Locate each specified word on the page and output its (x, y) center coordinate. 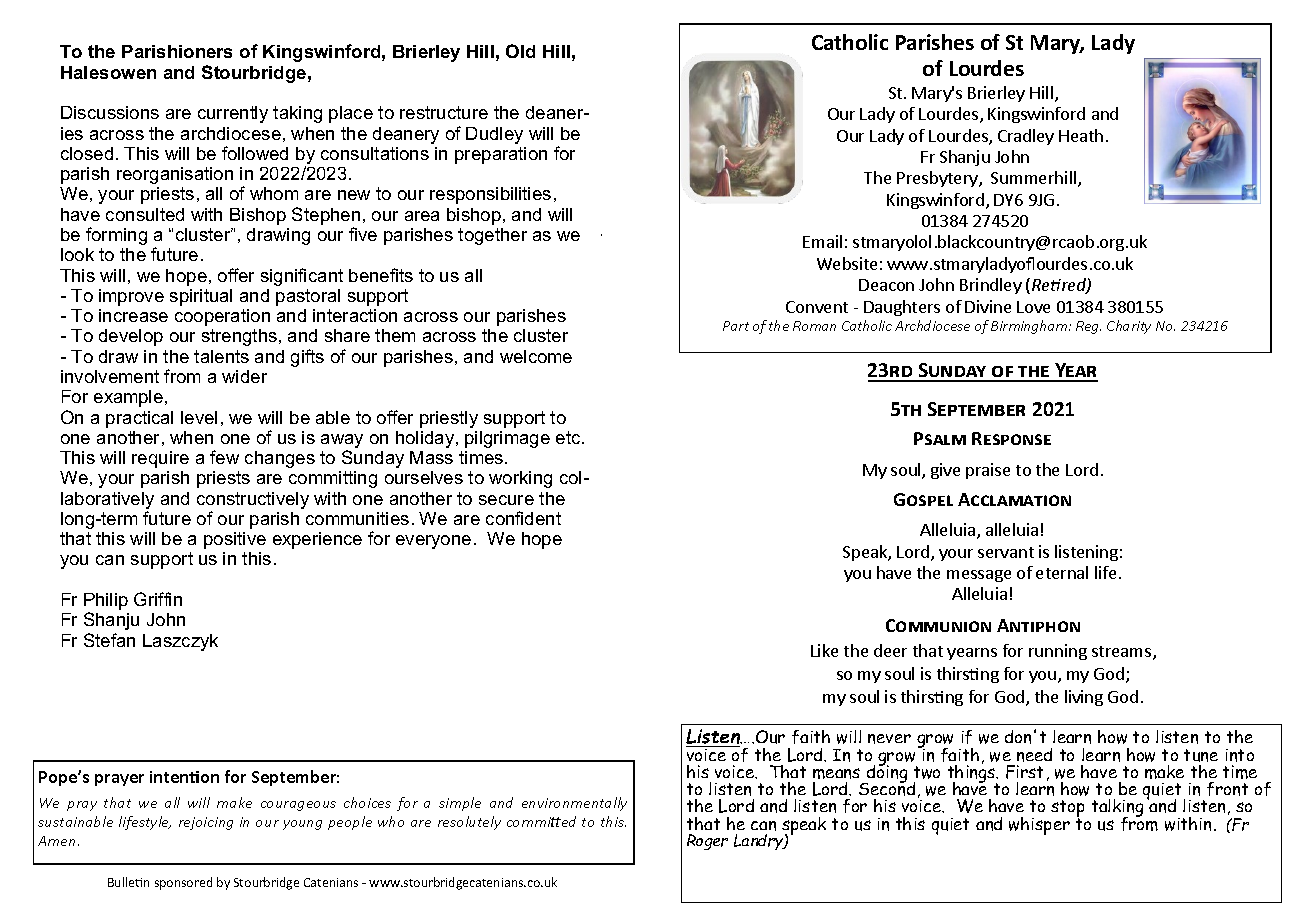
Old (520, 51)
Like (824, 650)
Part (736, 326)
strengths (241, 337)
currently (233, 114)
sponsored (183, 883)
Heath (1081, 135)
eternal (1062, 572)
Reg (1088, 327)
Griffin (158, 599)
